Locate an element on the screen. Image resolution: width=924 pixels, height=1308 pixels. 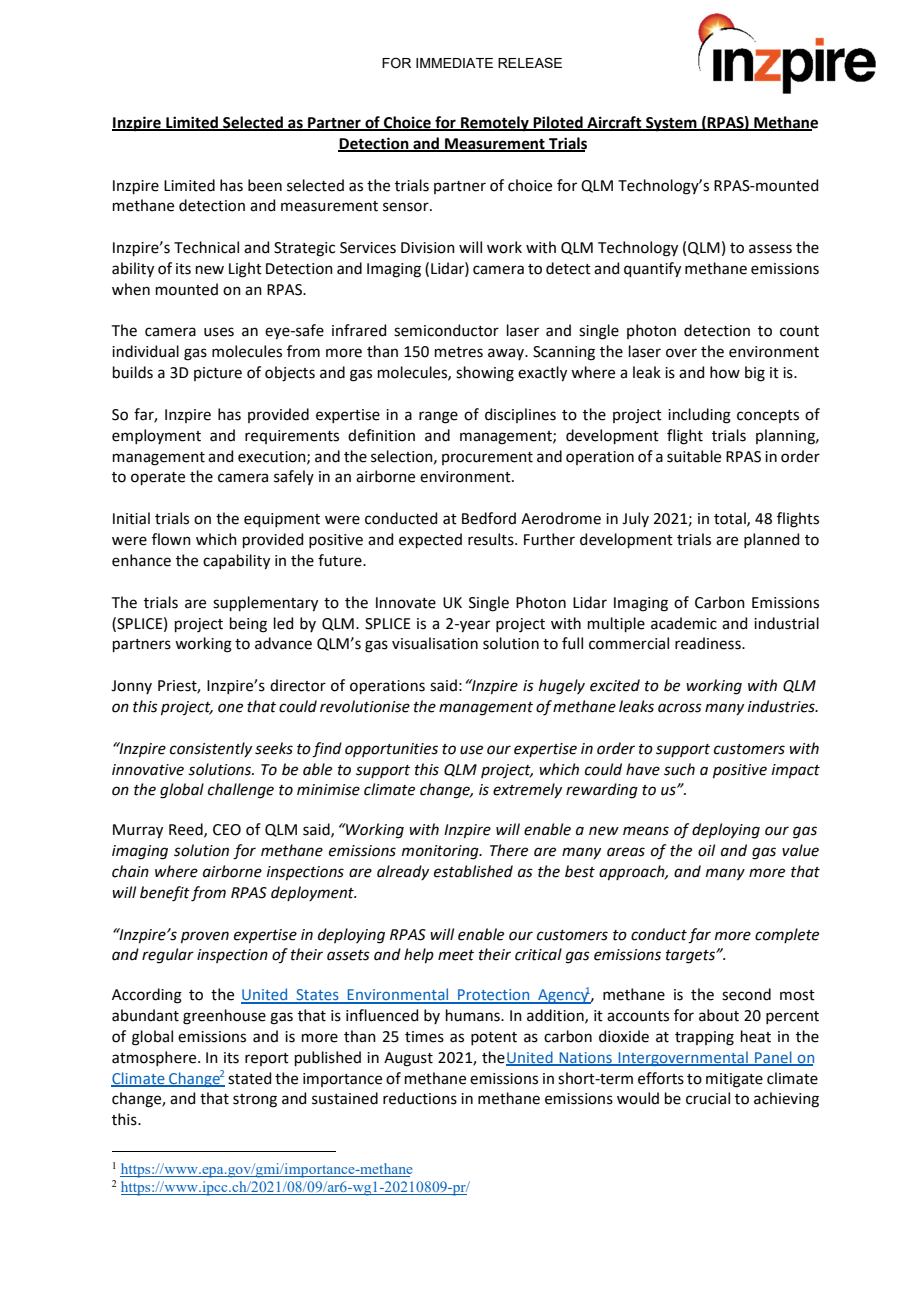
IMMEDIATE is located at coordinates (454, 63).
